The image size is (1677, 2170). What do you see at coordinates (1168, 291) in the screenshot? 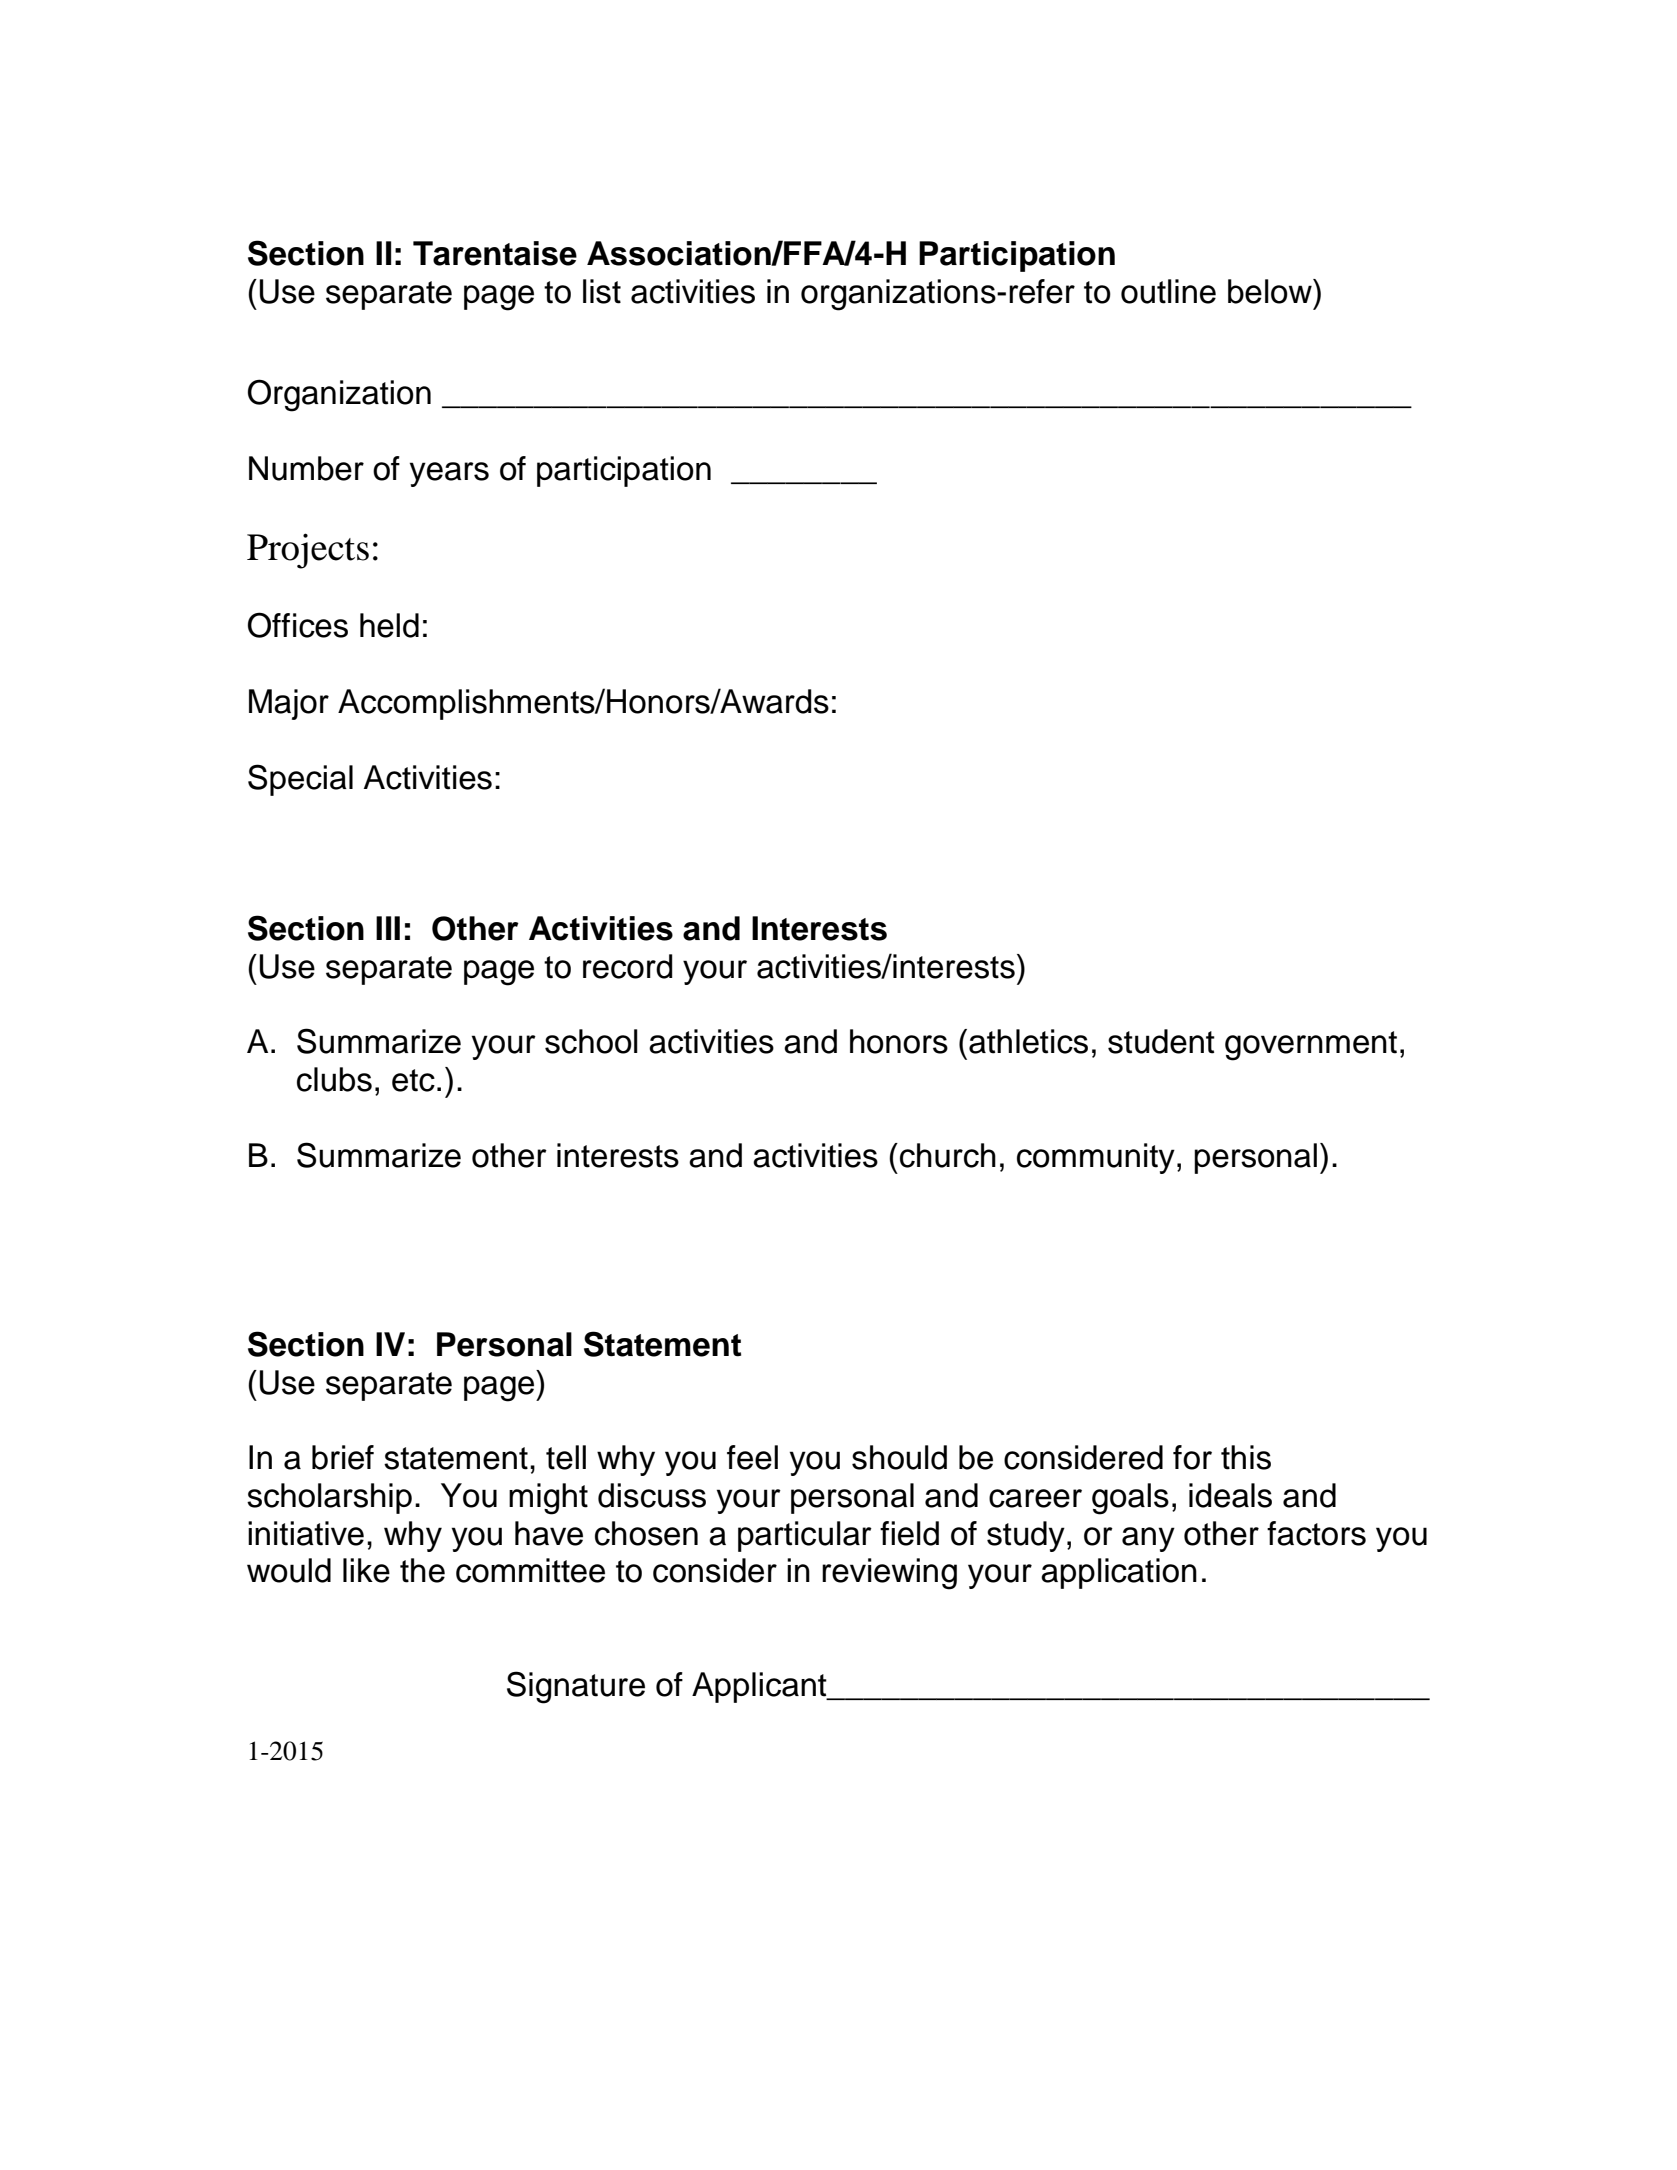
I see `outline` at bounding box center [1168, 291].
